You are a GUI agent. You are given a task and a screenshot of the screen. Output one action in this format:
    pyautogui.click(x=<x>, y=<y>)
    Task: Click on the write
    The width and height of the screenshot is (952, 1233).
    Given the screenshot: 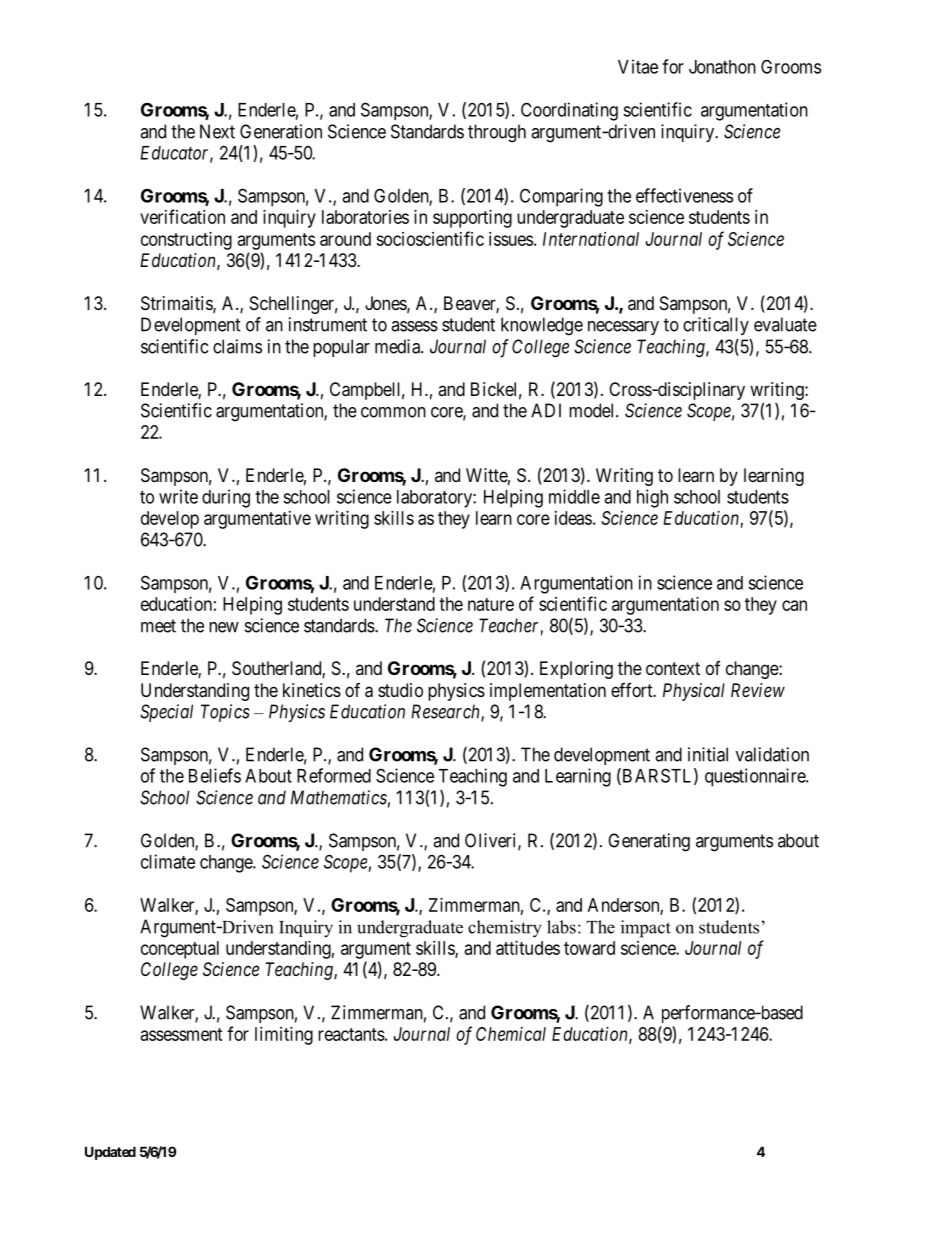 What is the action you would take?
    pyautogui.click(x=178, y=496)
